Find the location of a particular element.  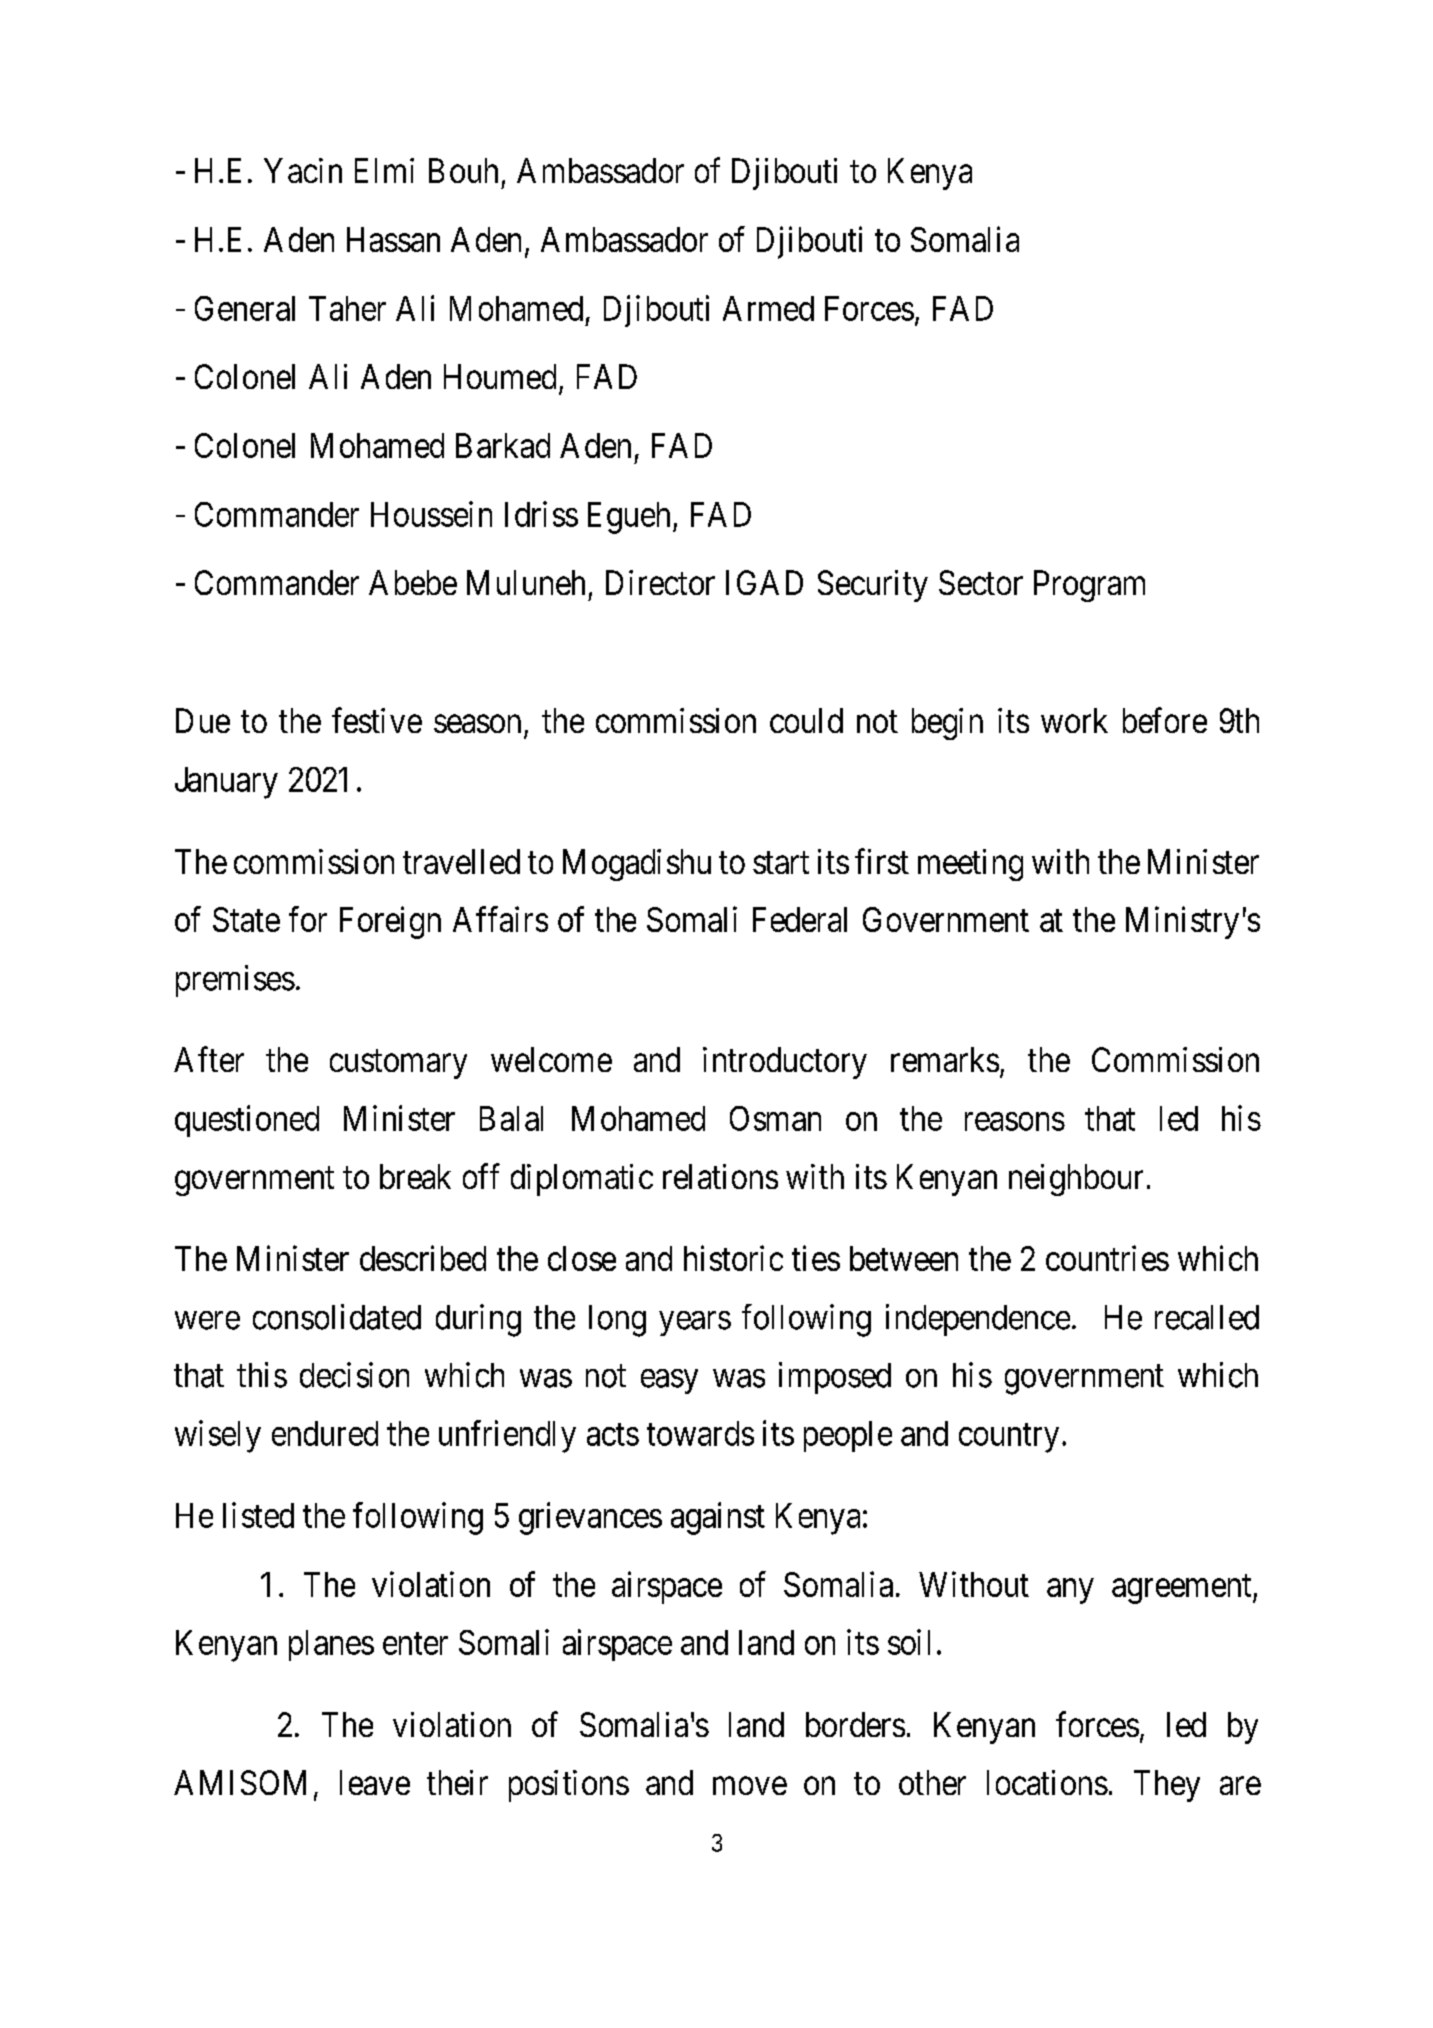

leave is located at coordinates (375, 1782).
